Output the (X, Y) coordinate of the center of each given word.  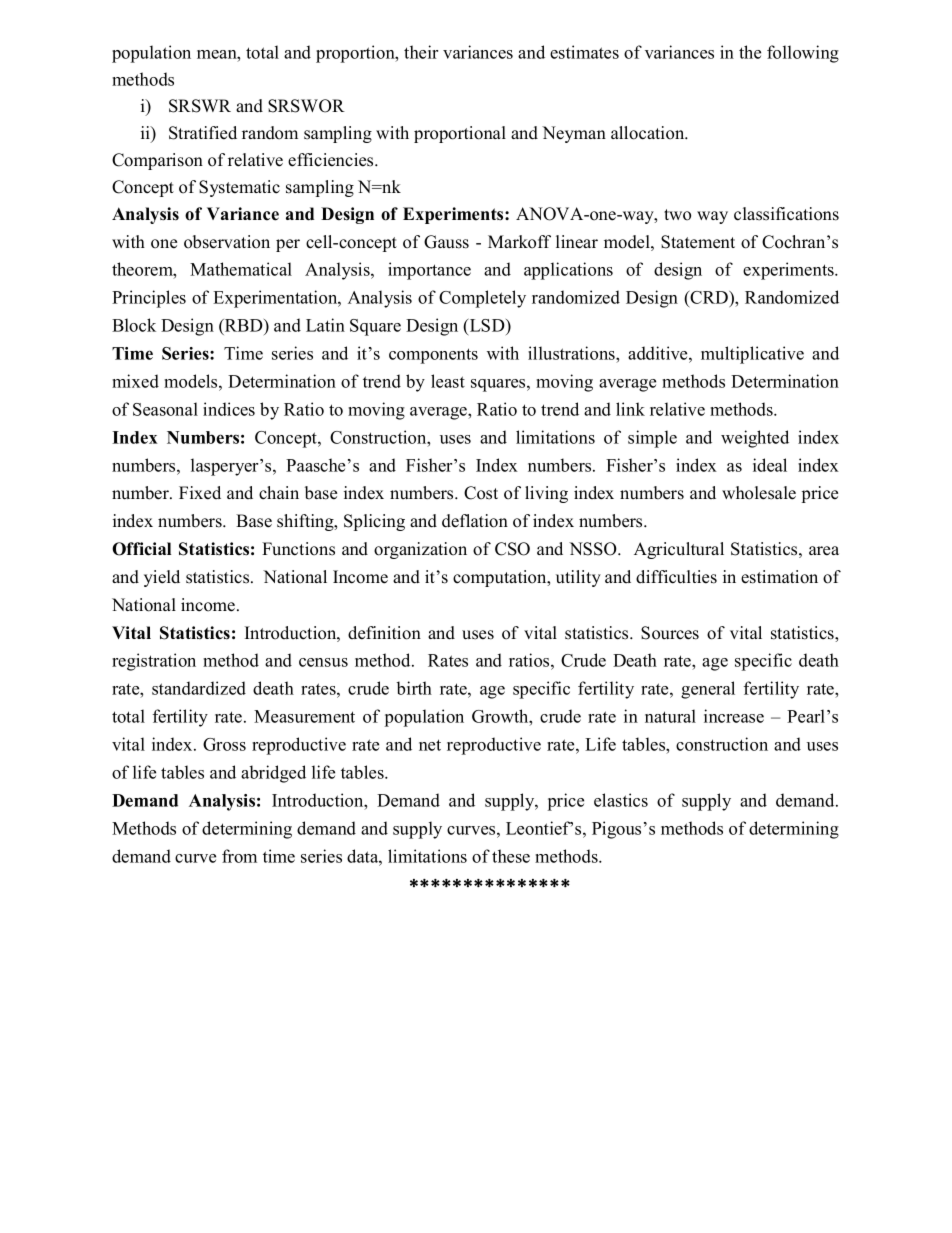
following (803, 54)
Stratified (203, 133)
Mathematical (241, 269)
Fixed (200, 493)
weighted (755, 439)
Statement (698, 242)
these (511, 856)
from (239, 856)
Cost (481, 493)
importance (429, 271)
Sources (670, 633)
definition (384, 633)
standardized (199, 688)
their (421, 52)
